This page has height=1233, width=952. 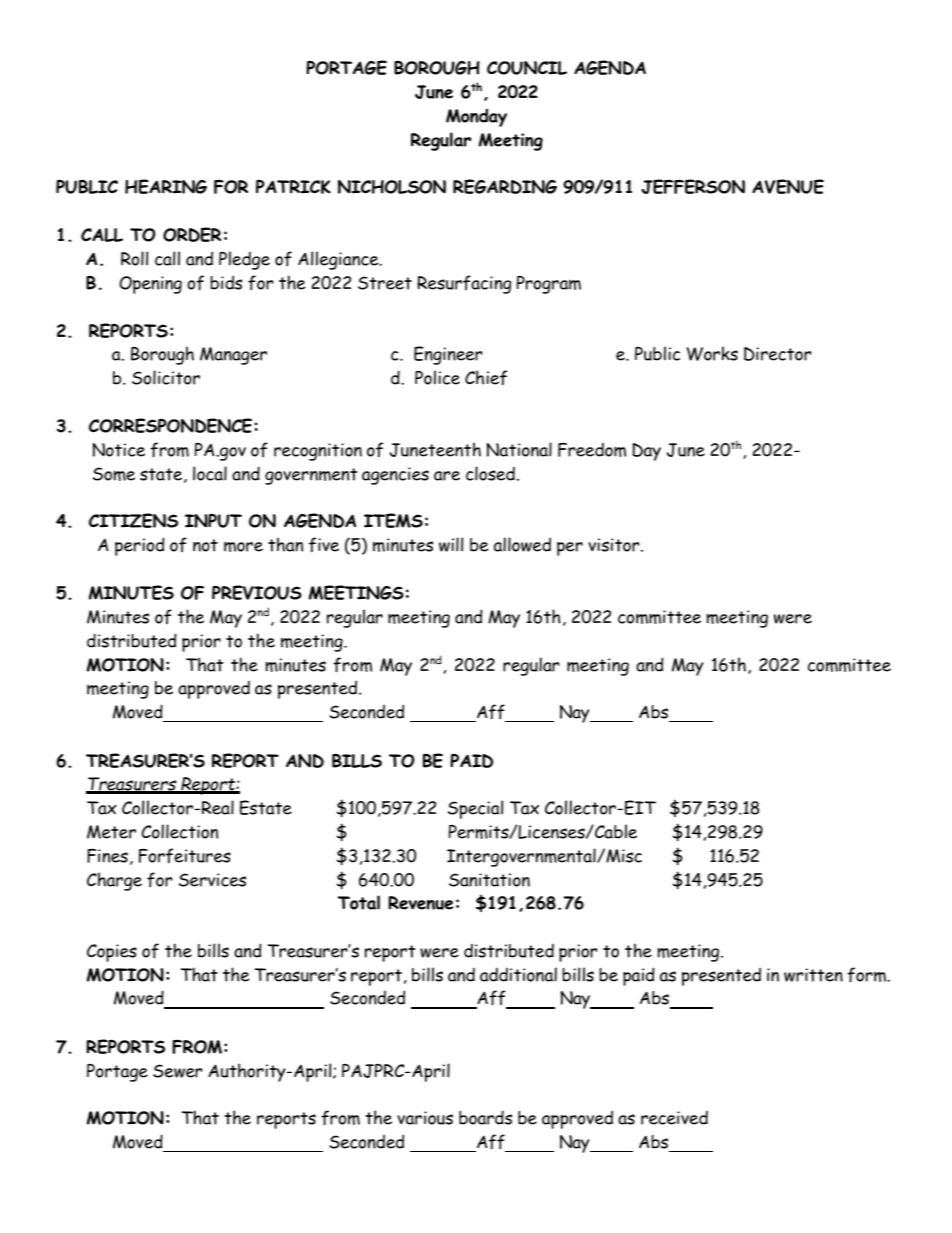 What do you see at coordinates (177, 1071) in the page?
I see `Sewer` at bounding box center [177, 1071].
